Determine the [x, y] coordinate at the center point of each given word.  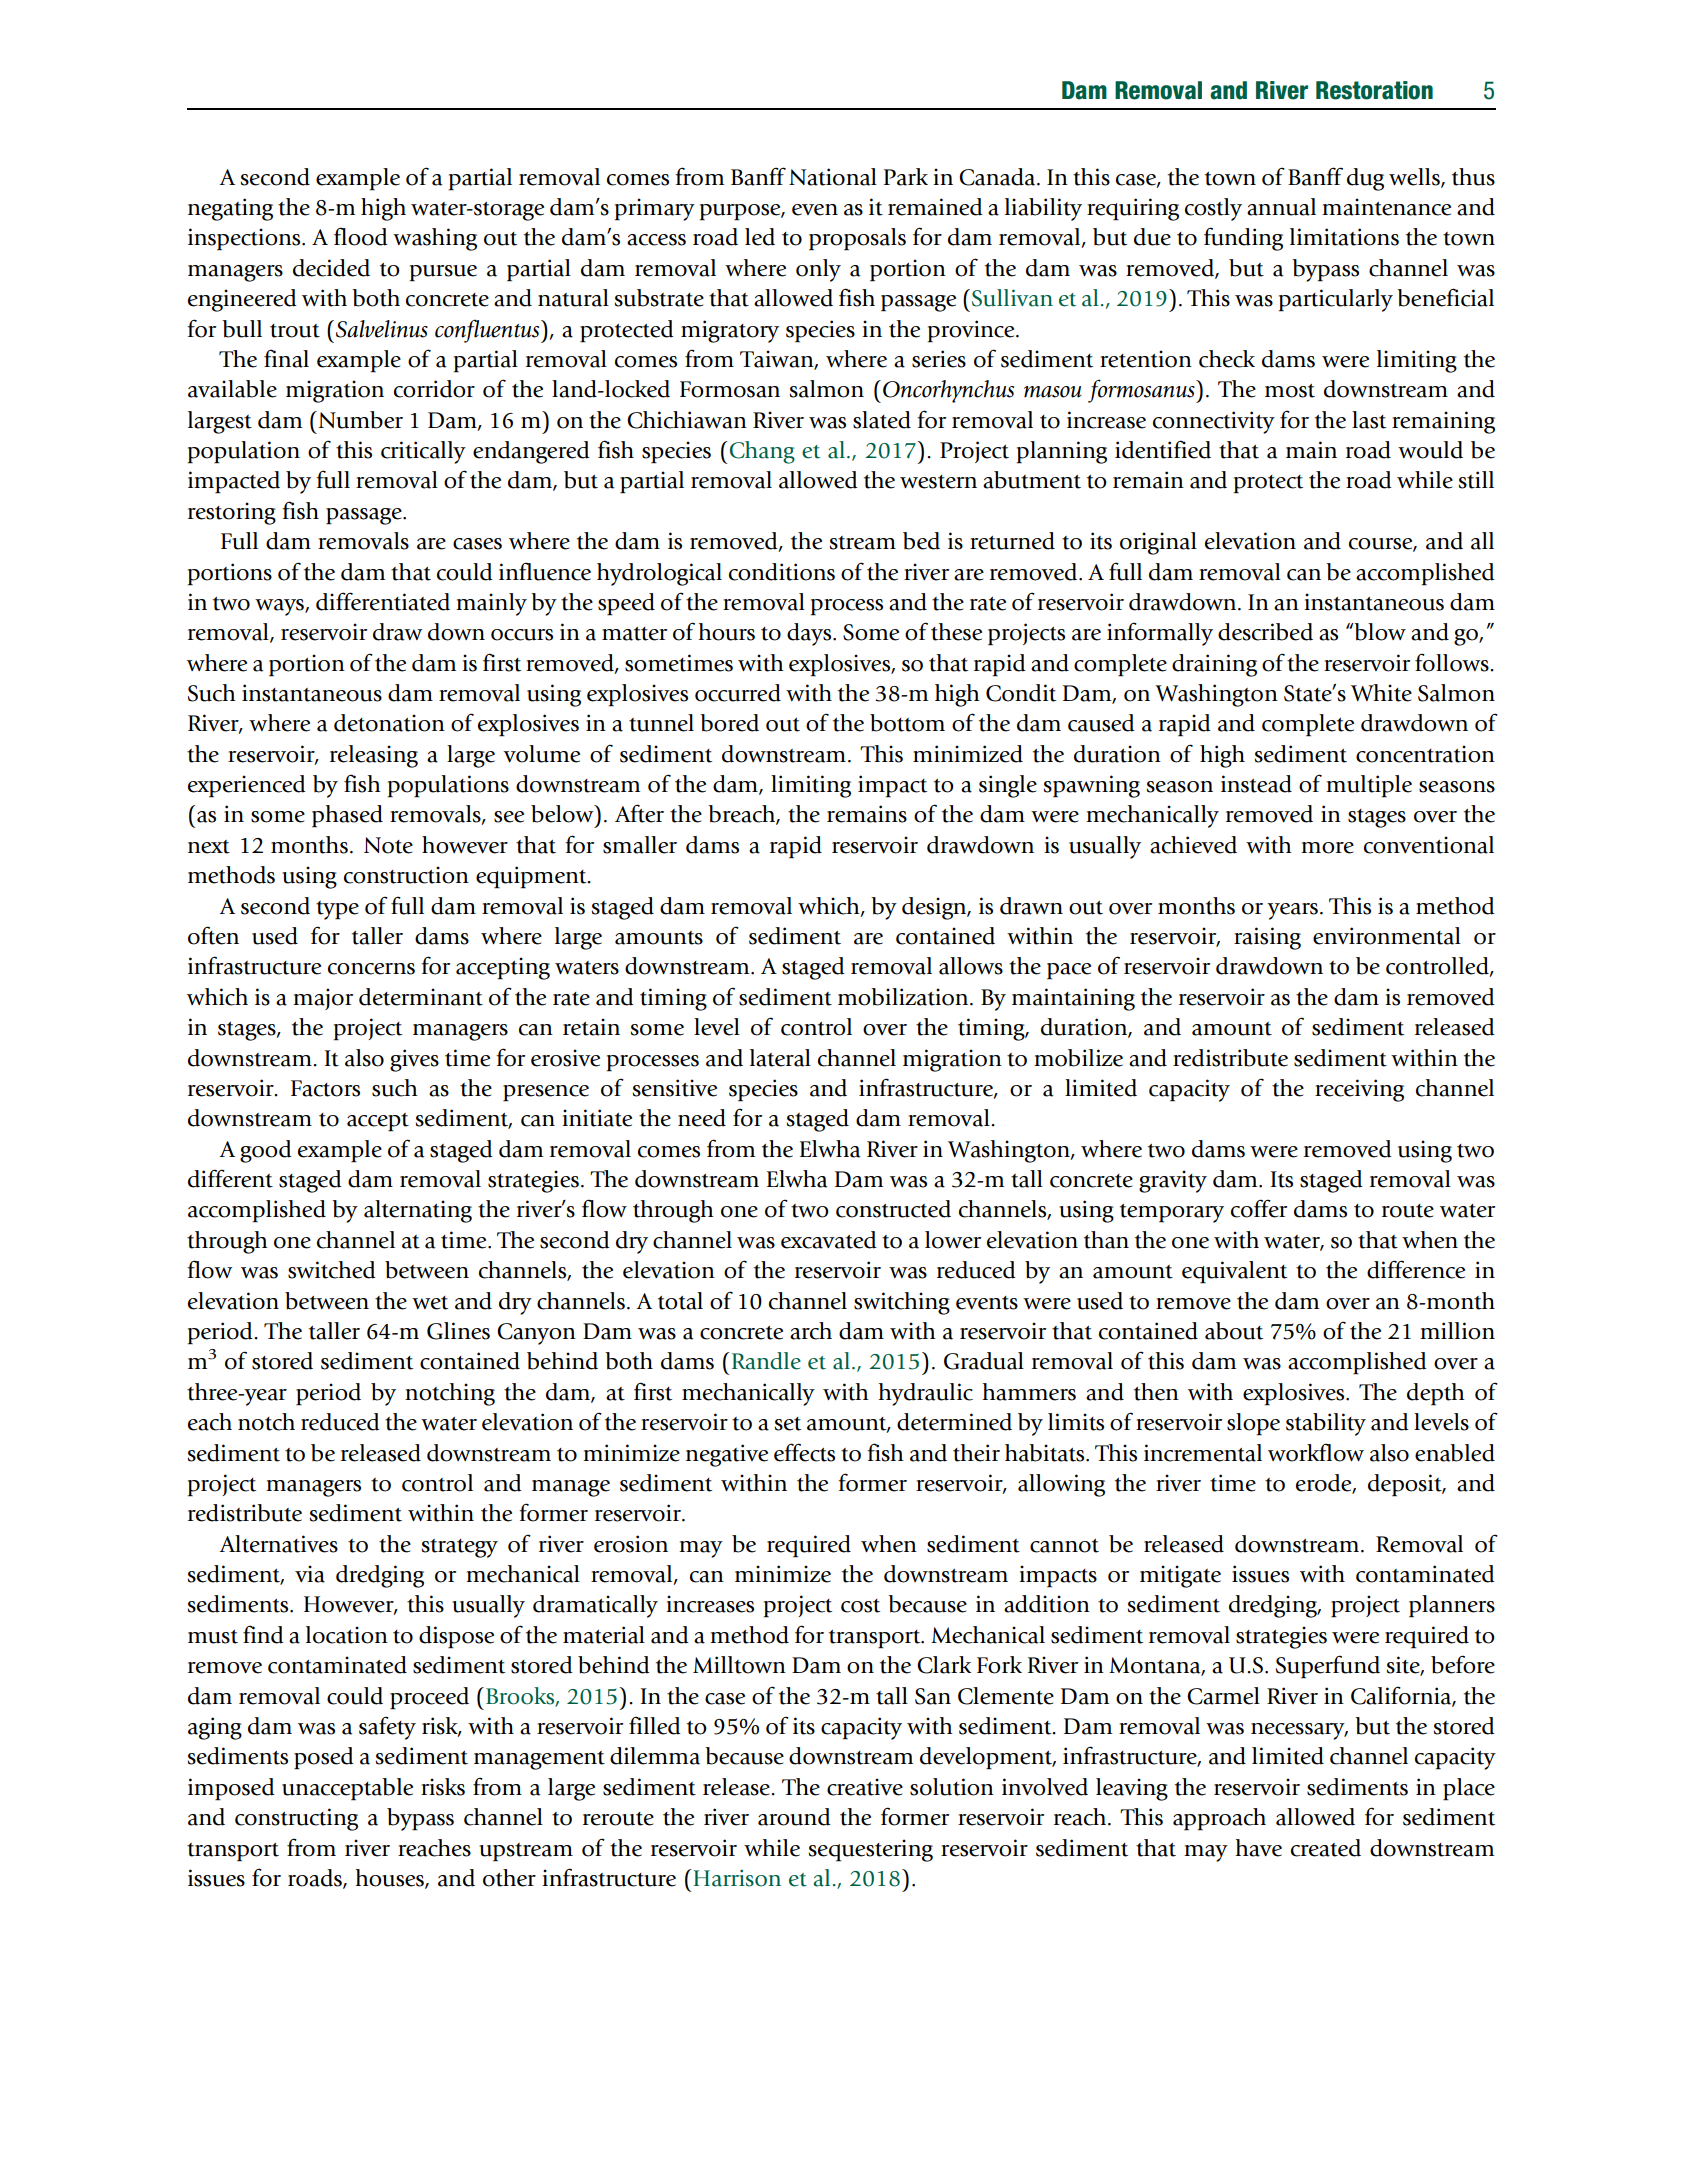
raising [1267, 938]
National [833, 177]
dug [1365, 179]
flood [361, 236]
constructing [296, 1819]
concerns [371, 969]
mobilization [904, 997]
